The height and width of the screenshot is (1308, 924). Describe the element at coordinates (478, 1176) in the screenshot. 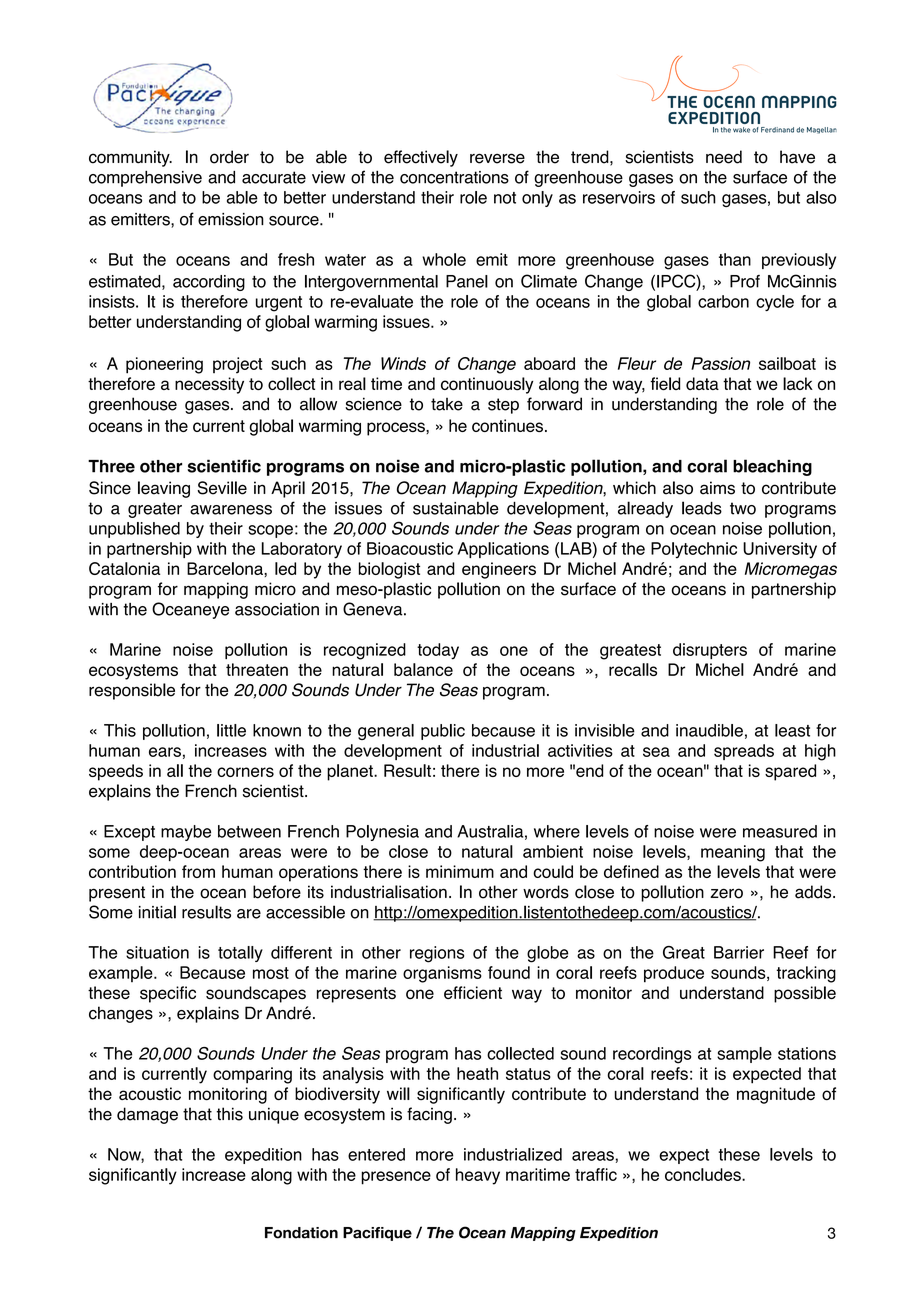

I see `heavy` at that location.
